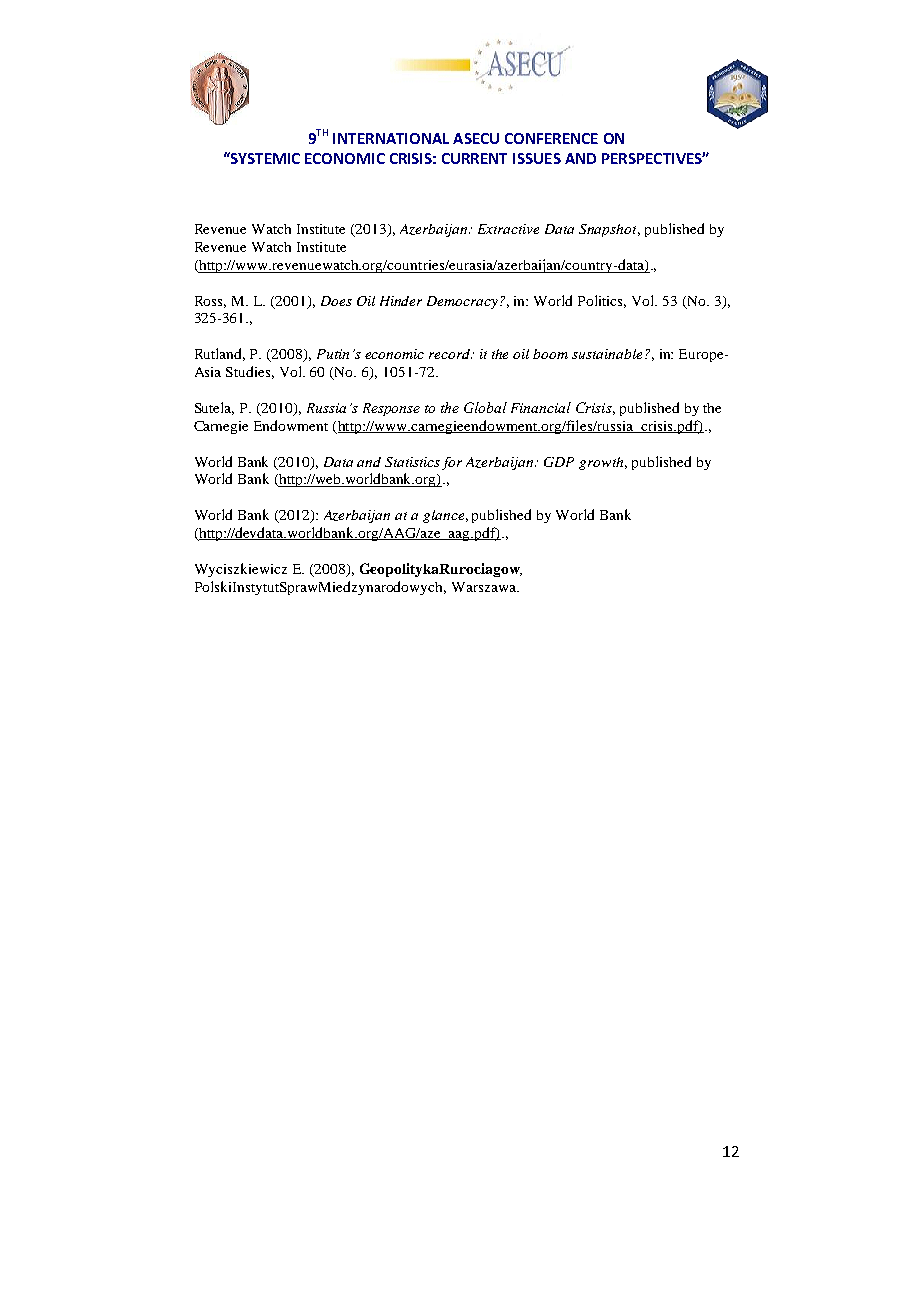 The width and height of the document is (924, 1308). What do you see at coordinates (508, 229) in the document?
I see `Extractive` at bounding box center [508, 229].
